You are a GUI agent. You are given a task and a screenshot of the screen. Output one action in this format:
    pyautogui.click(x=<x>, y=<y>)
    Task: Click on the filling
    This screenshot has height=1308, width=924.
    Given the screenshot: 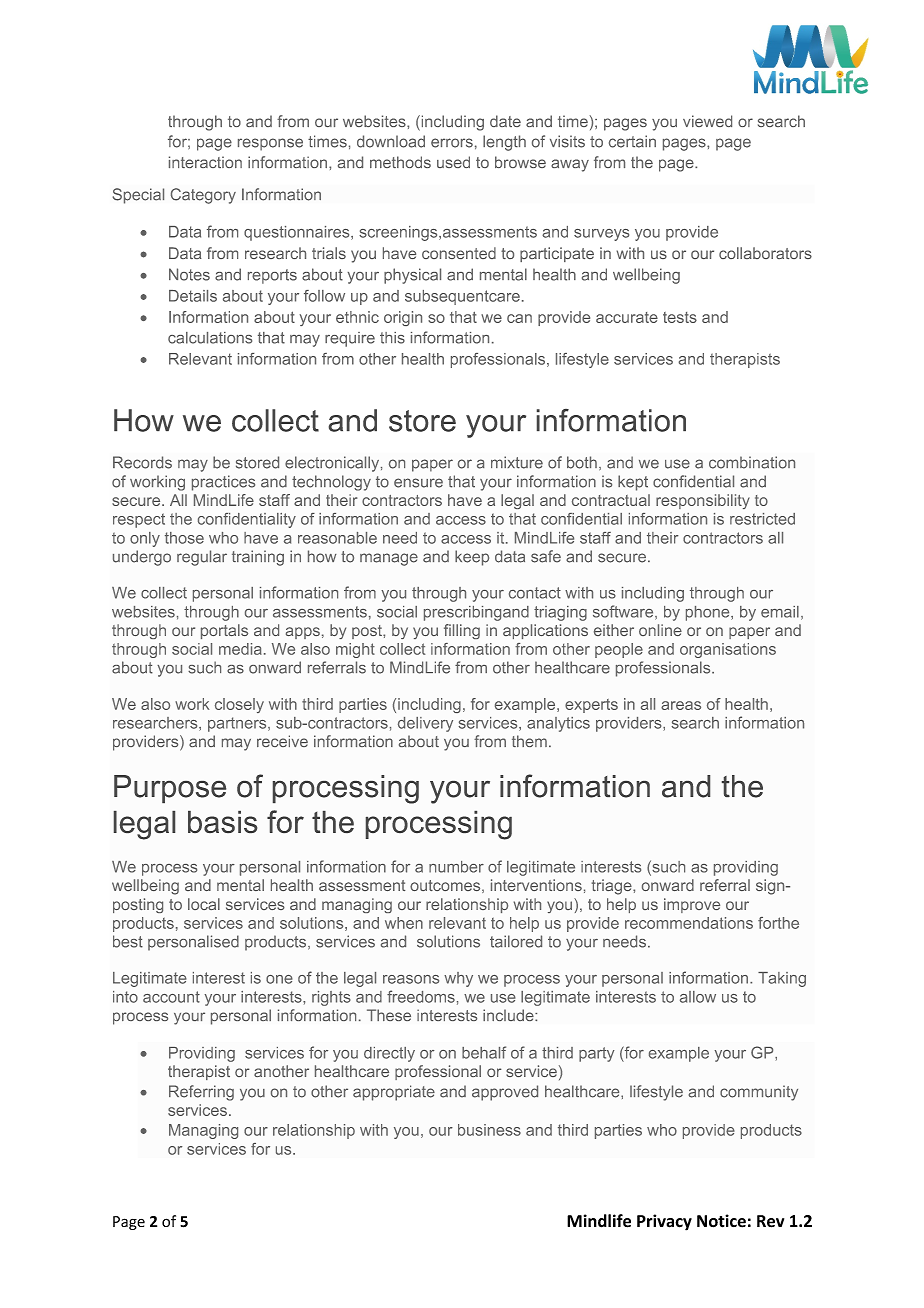 What is the action you would take?
    pyautogui.click(x=462, y=631)
